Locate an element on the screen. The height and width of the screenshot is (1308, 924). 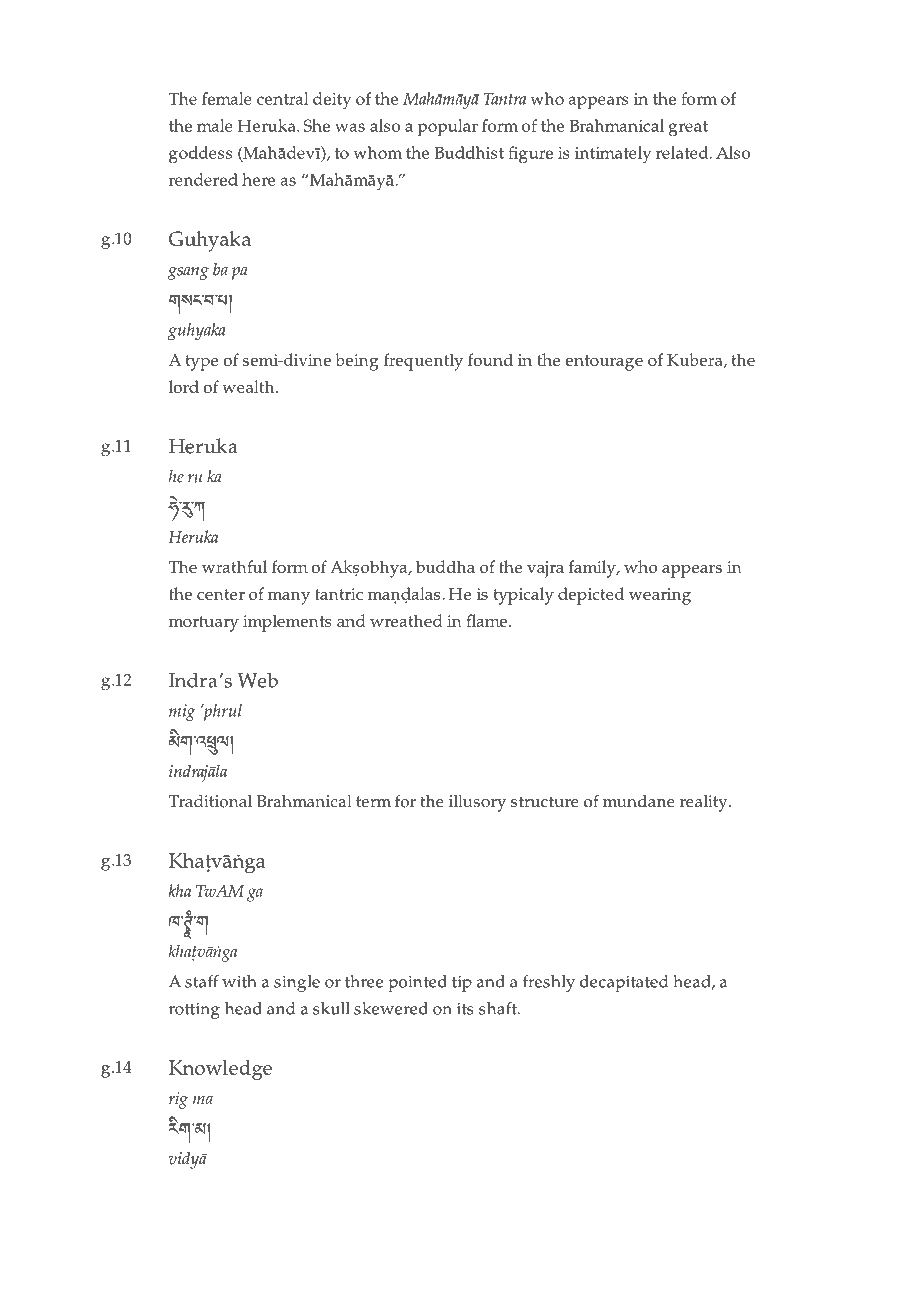
mundane is located at coordinates (639, 801).
